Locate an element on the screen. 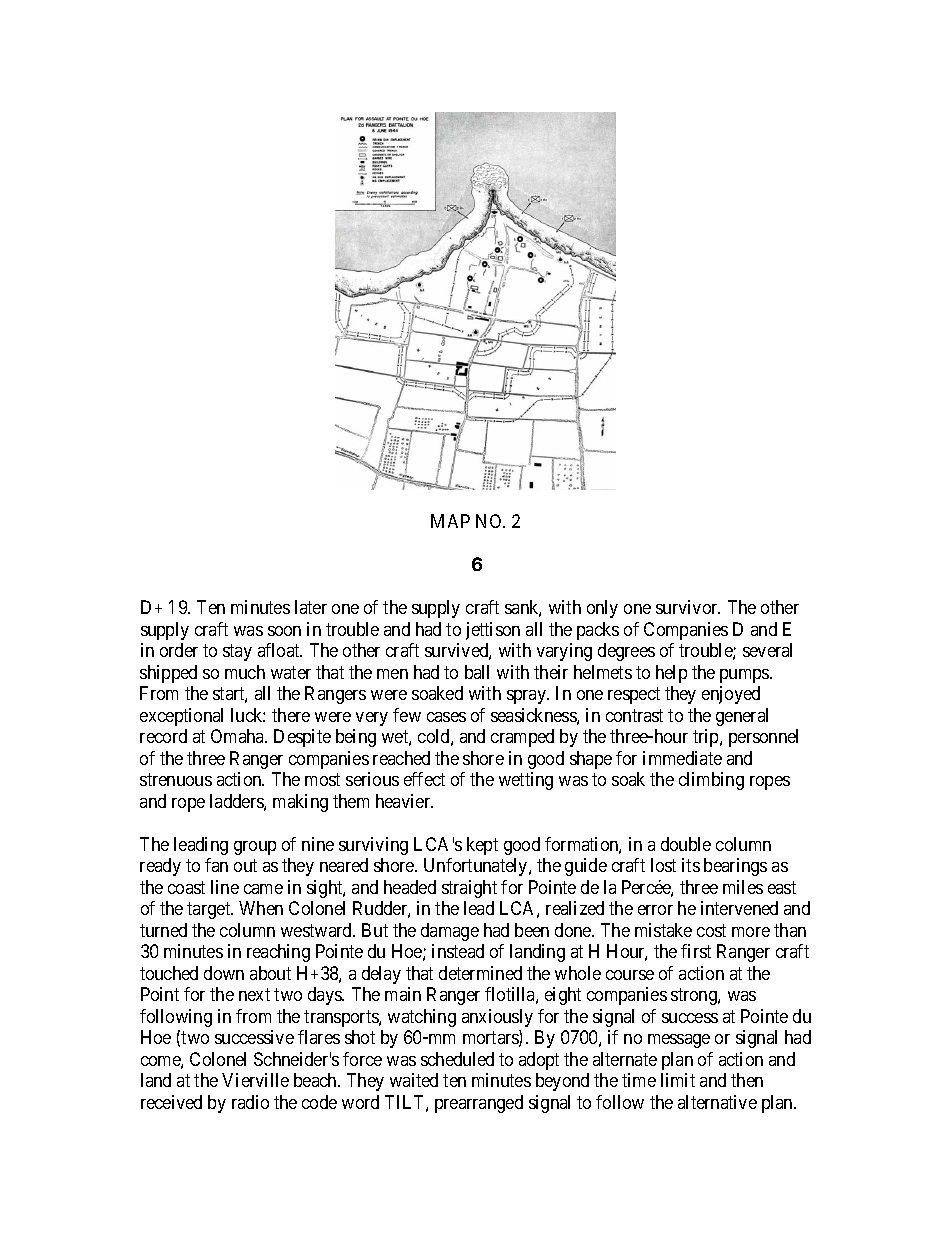 Image resolution: width=952 pixels, height=1233 pixels. several is located at coordinates (767, 650).
